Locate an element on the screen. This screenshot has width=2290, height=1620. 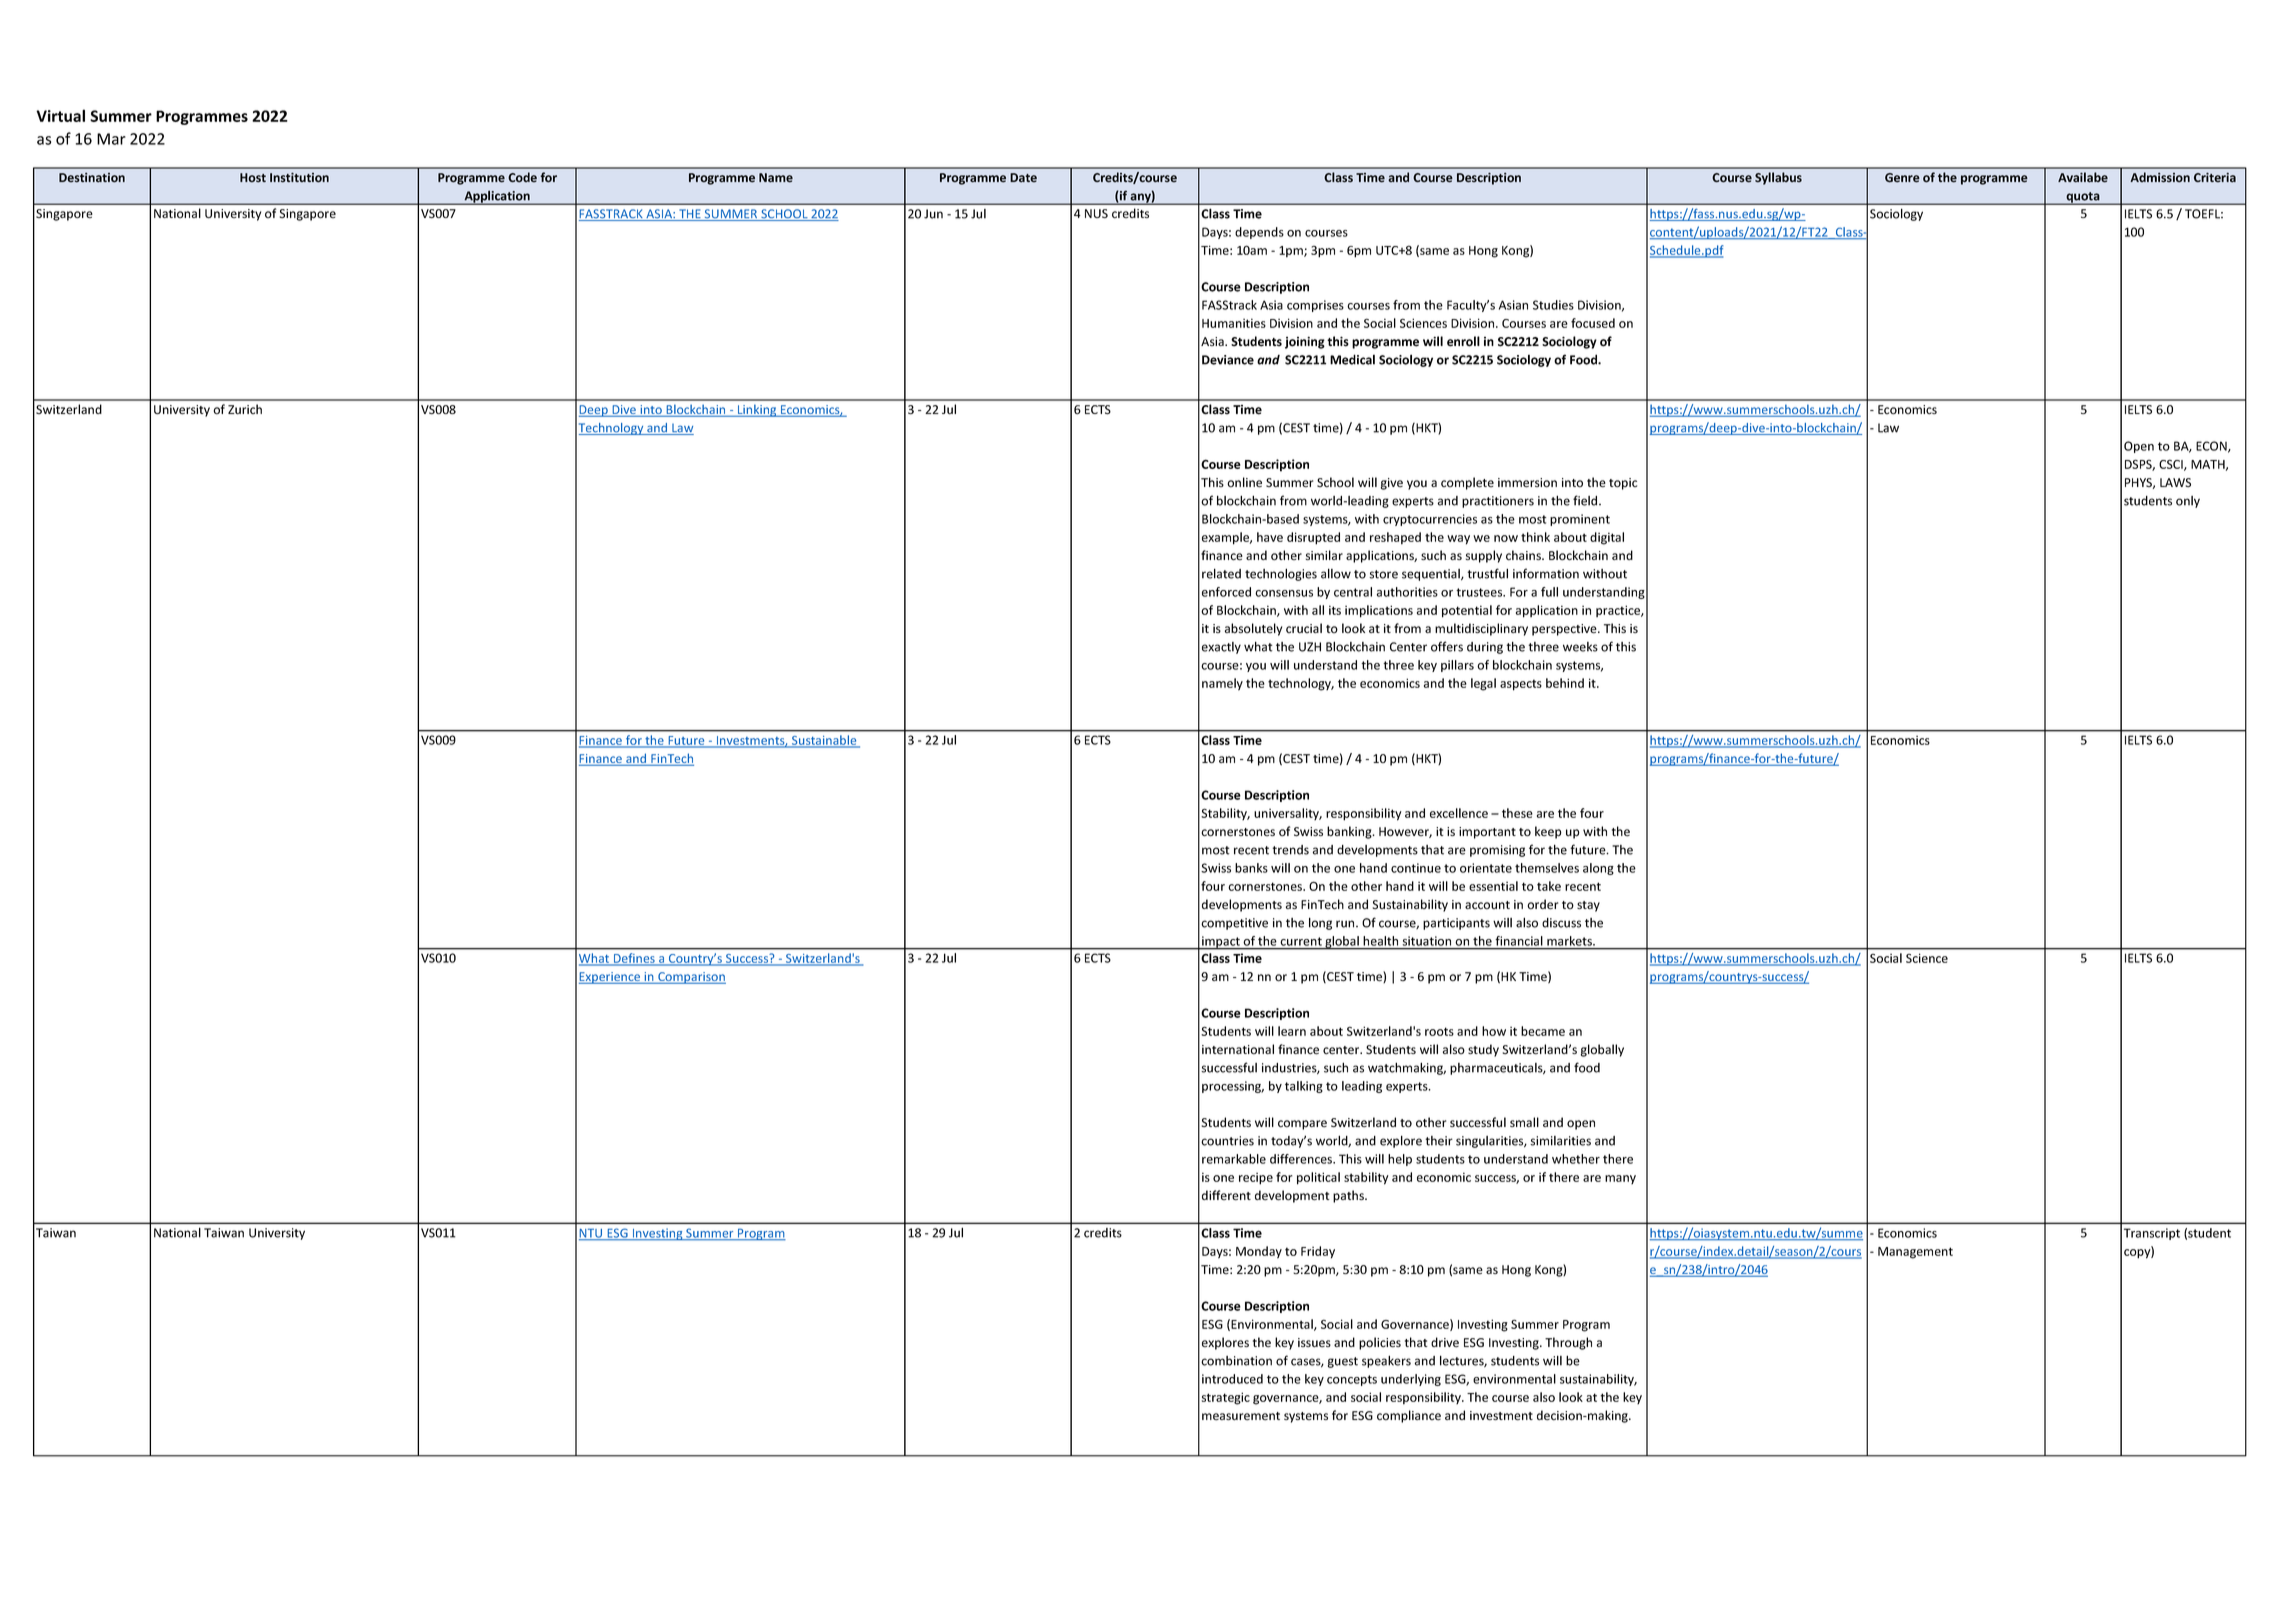
strategic is located at coordinates (1226, 1398).
